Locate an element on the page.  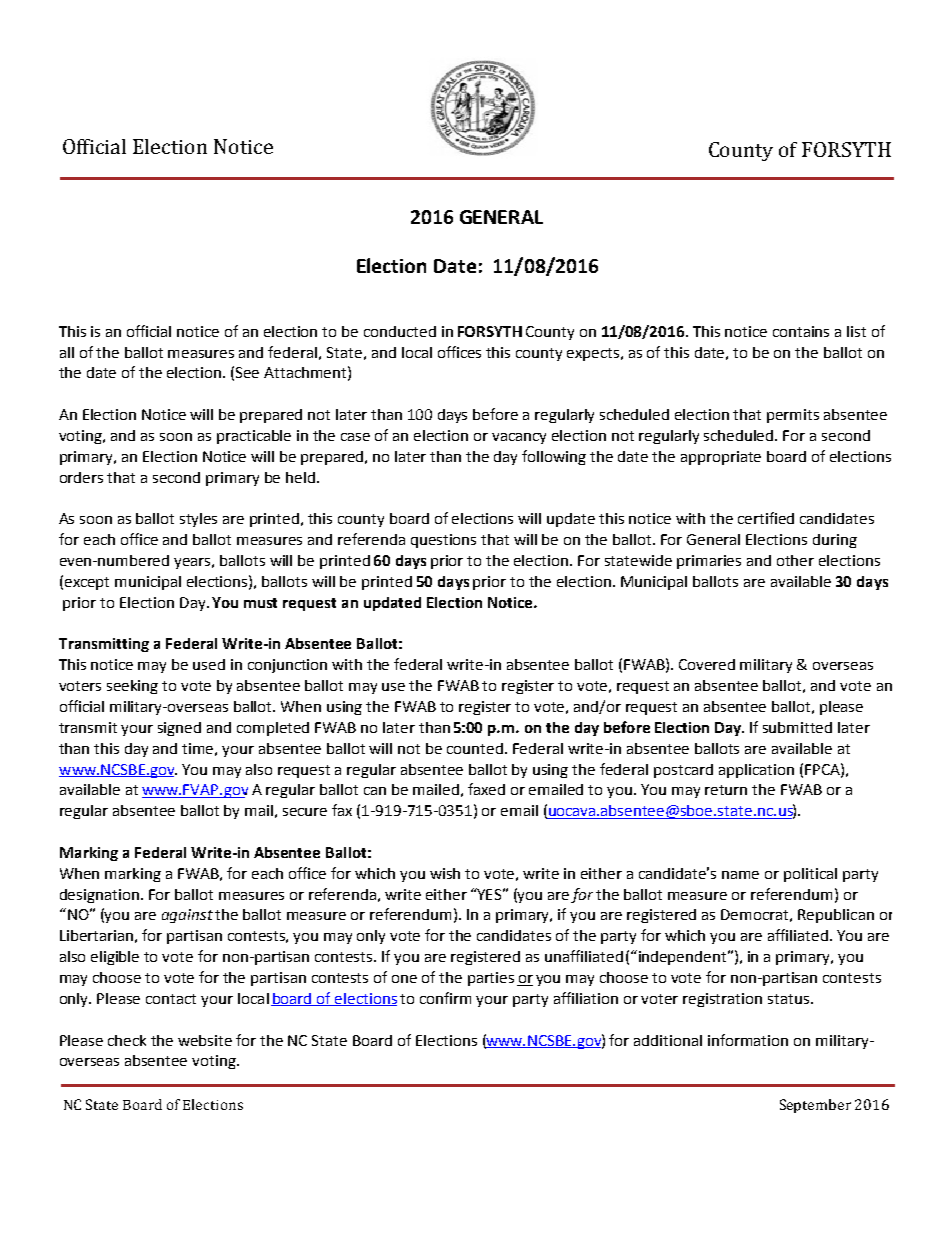
website is located at coordinates (205, 1040).
